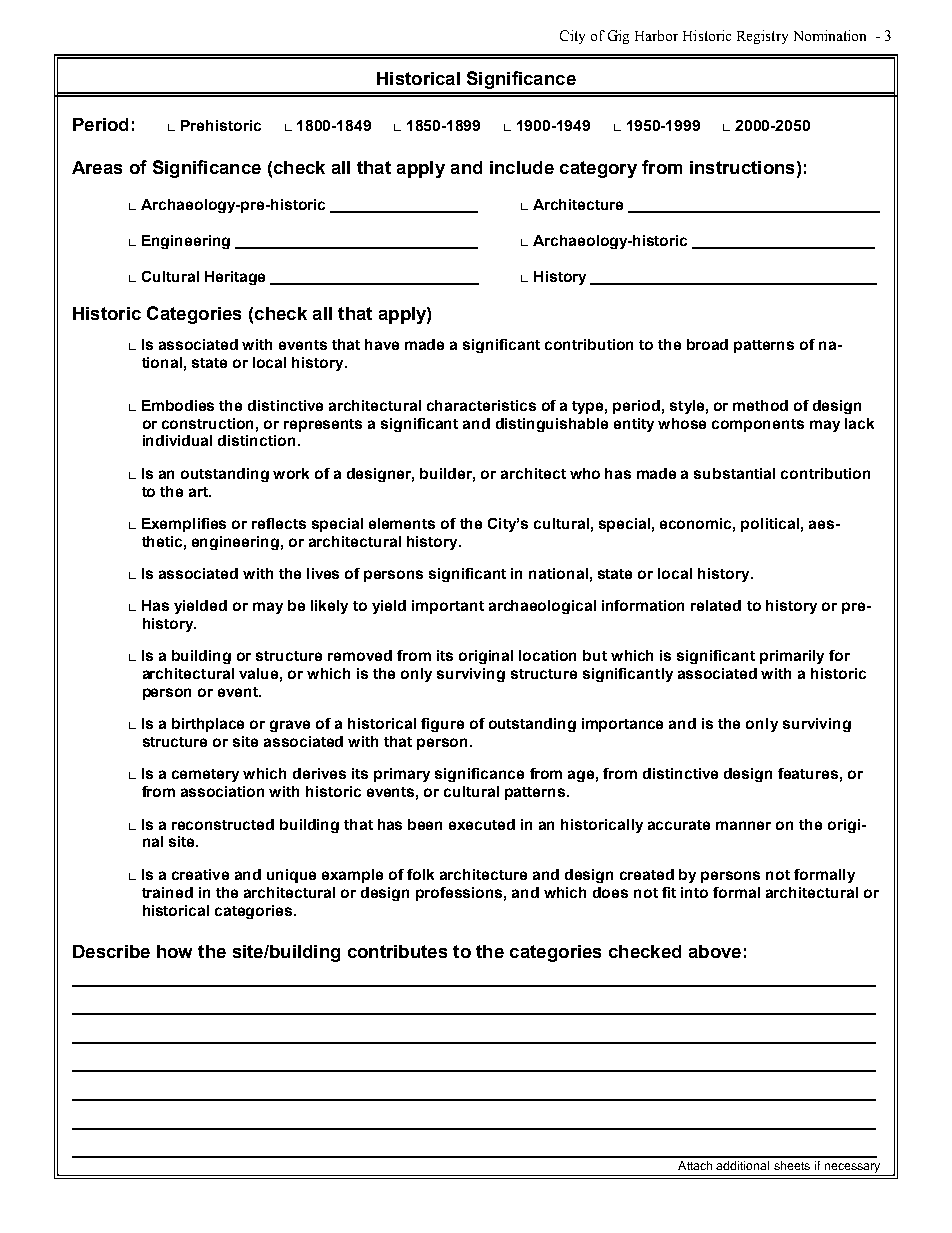 This screenshot has height=1233, width=952. What do you see at coordinates (97, 167) in the screenshot?
I see `Areas` at bounding box center [97, 167].
